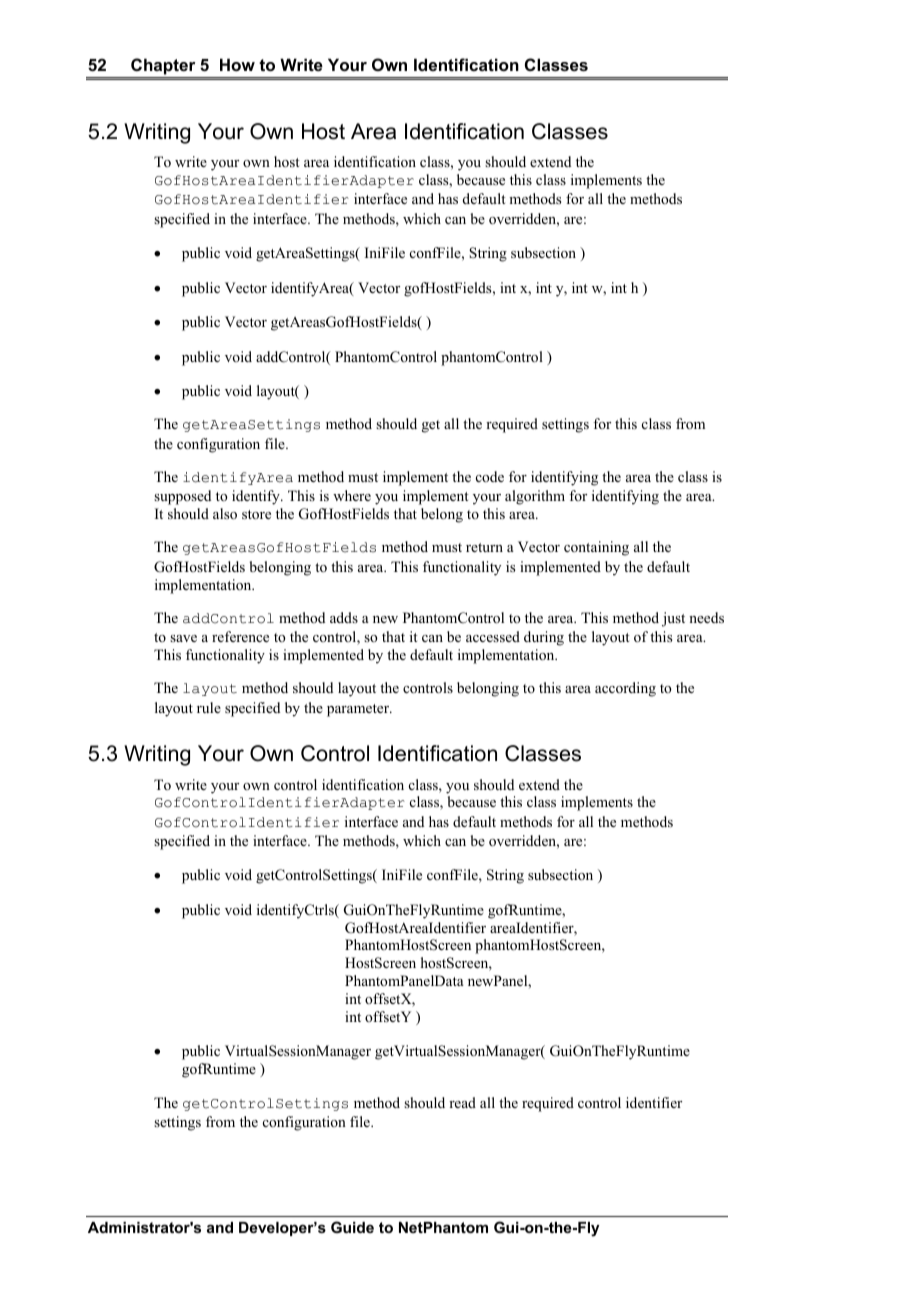 The width and height of the image is (924, 1308). I want to click on How, so click(237, 64).
